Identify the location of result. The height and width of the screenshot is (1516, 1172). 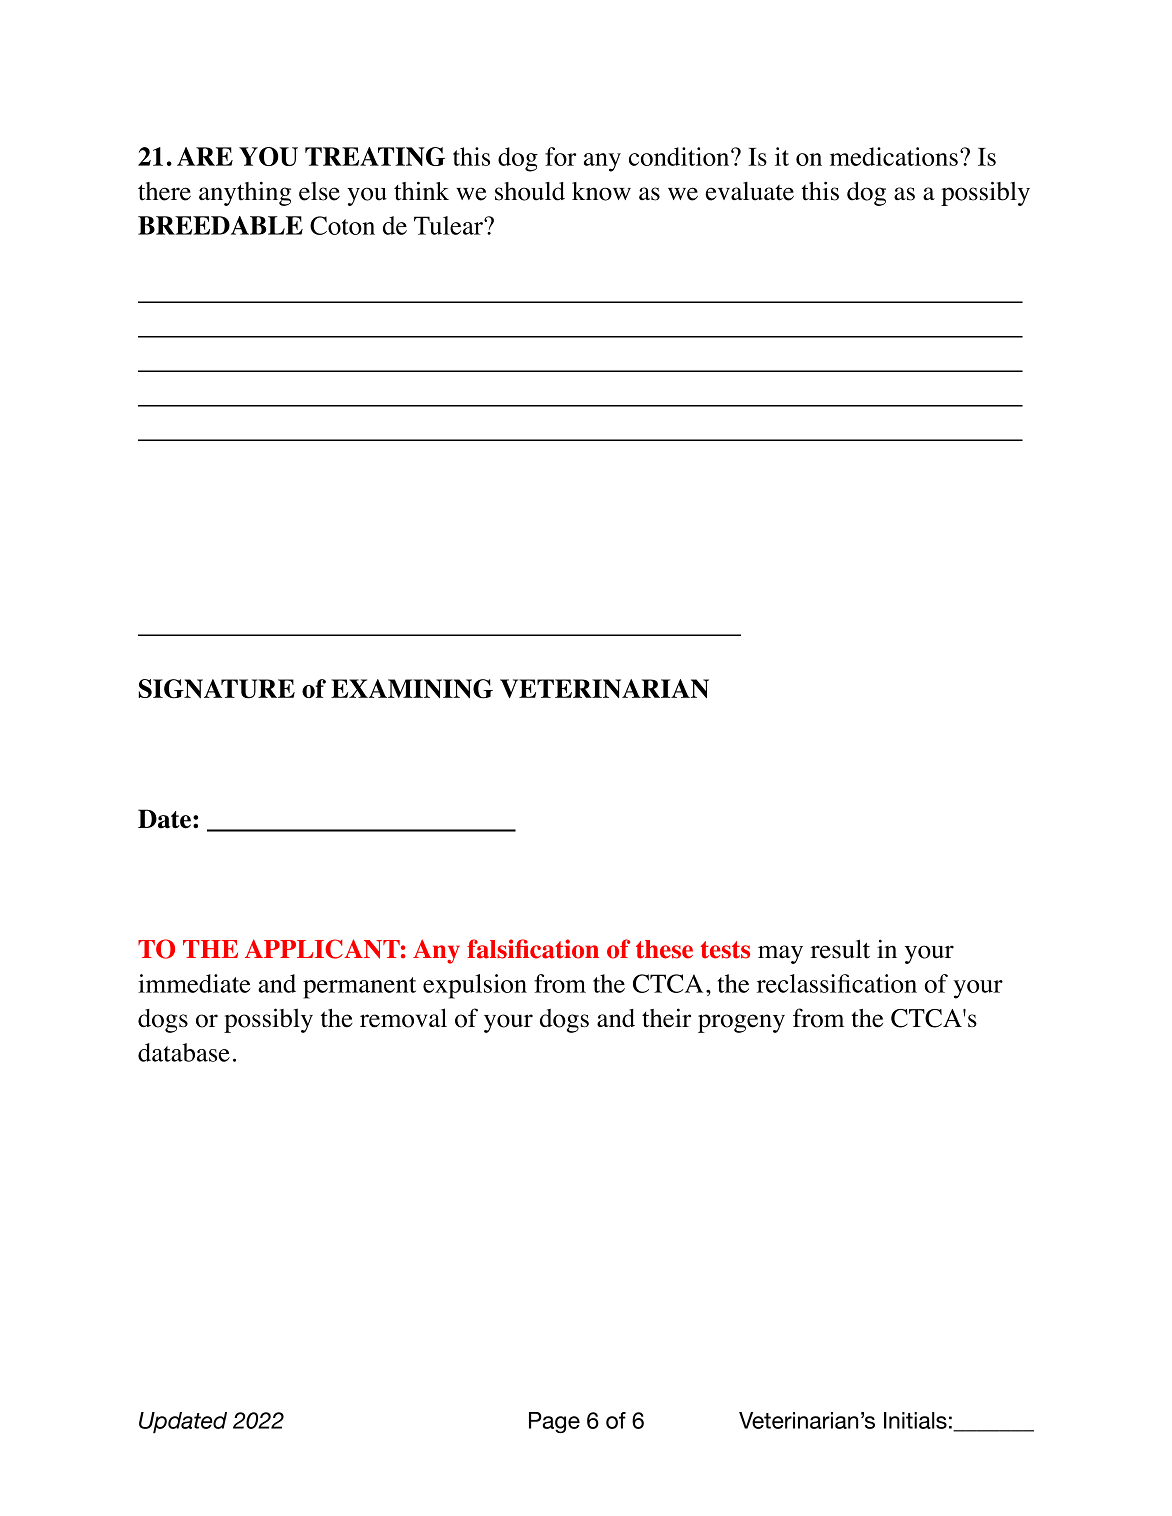
(840, 949).
